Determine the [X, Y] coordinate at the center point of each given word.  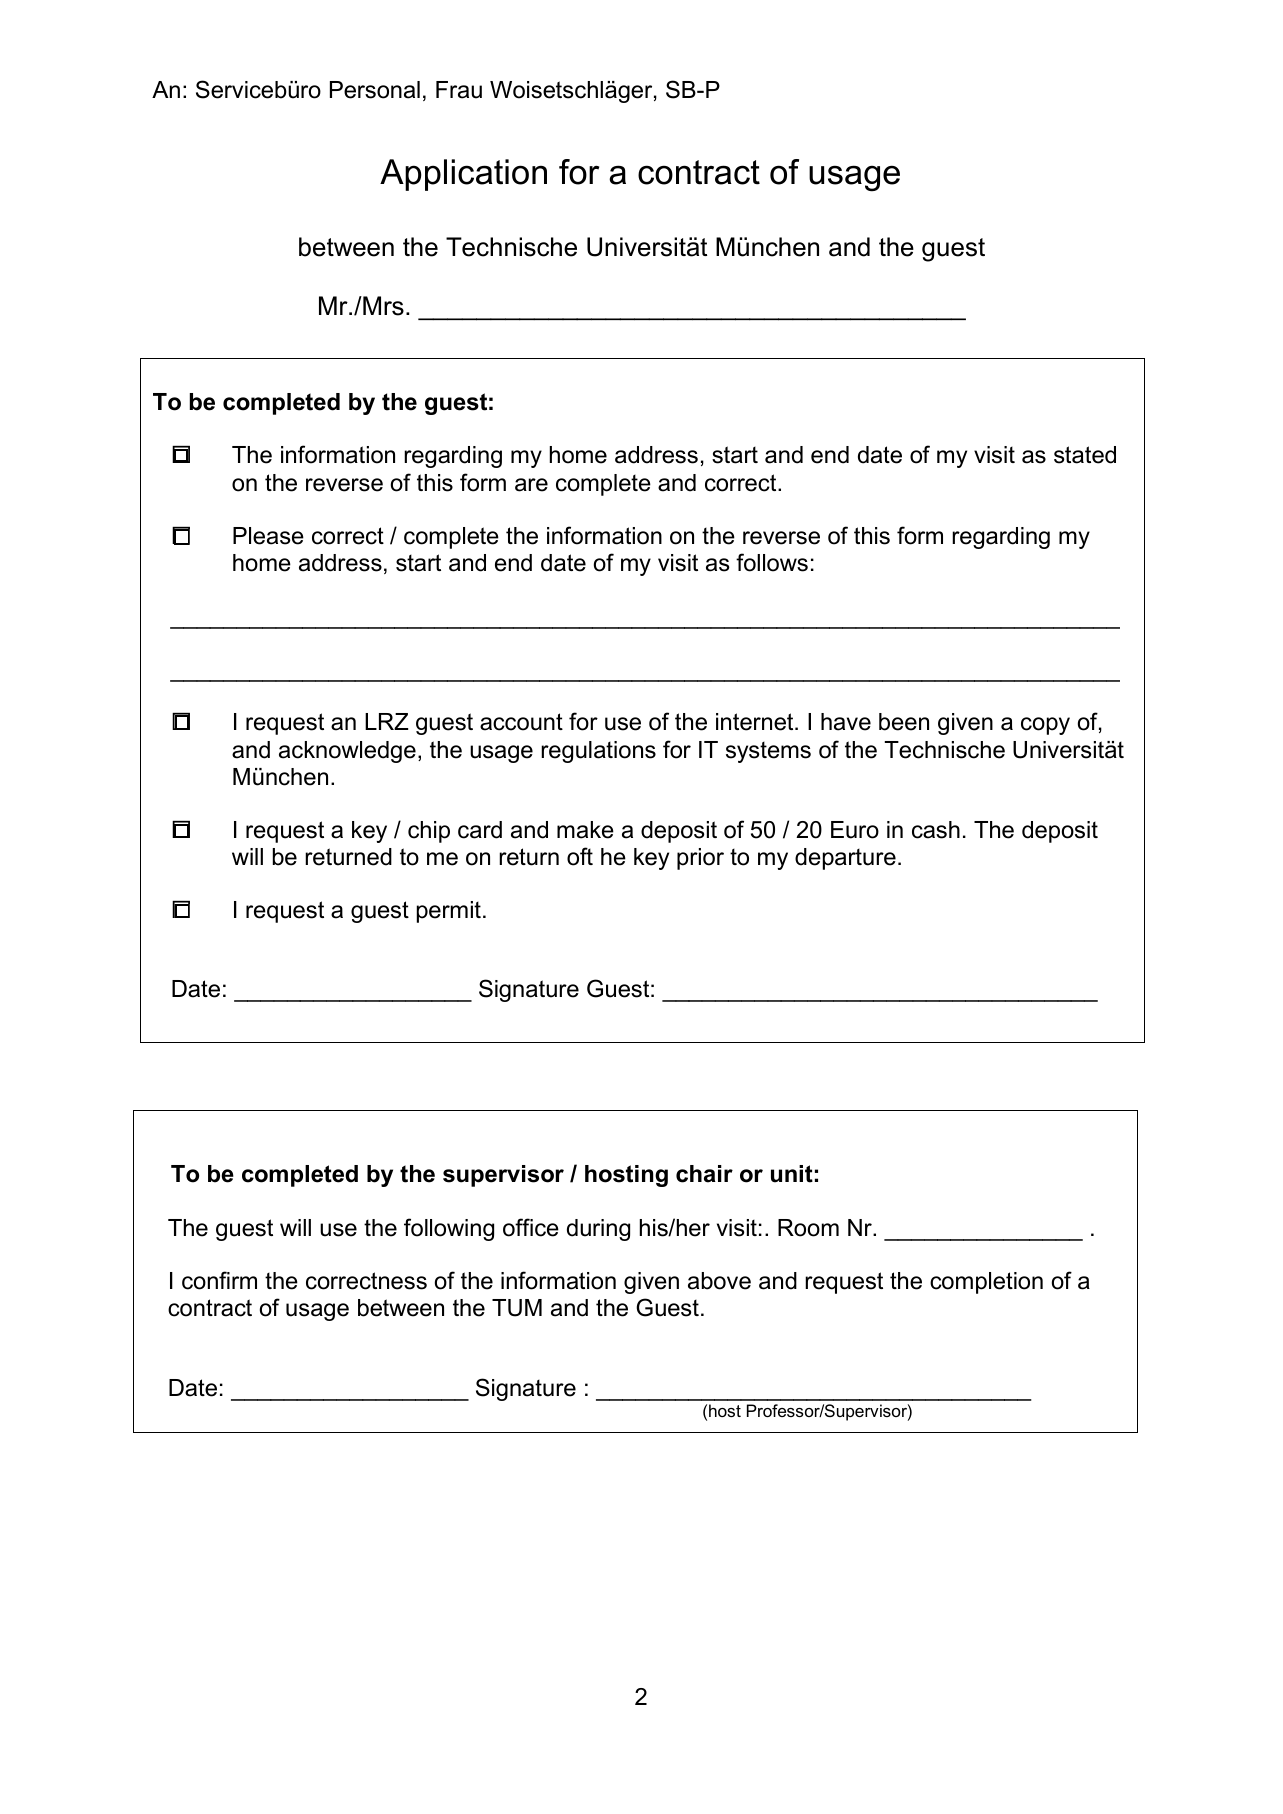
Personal [375, 90]
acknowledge [347, 752]
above [719, 1281]
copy [1045, 726]
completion [986, 1283]
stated [1085, 455]
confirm [219, 1280]
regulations [598, 752]
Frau [459, 90]
